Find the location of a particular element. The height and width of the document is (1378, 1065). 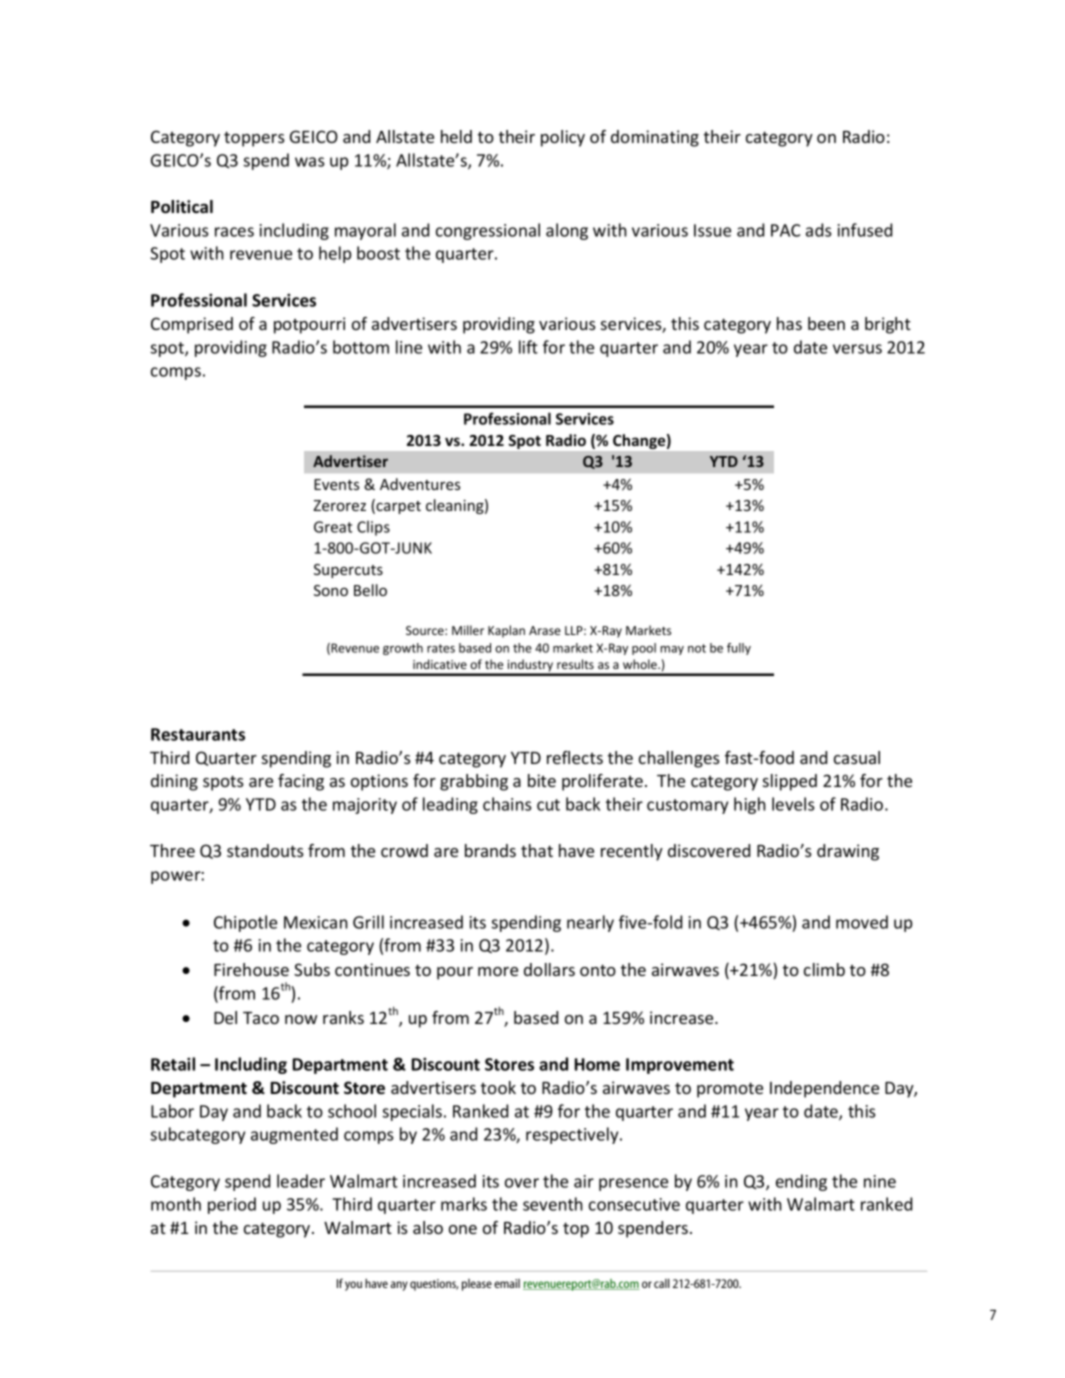

Great is located at coordinates (333, 527).
